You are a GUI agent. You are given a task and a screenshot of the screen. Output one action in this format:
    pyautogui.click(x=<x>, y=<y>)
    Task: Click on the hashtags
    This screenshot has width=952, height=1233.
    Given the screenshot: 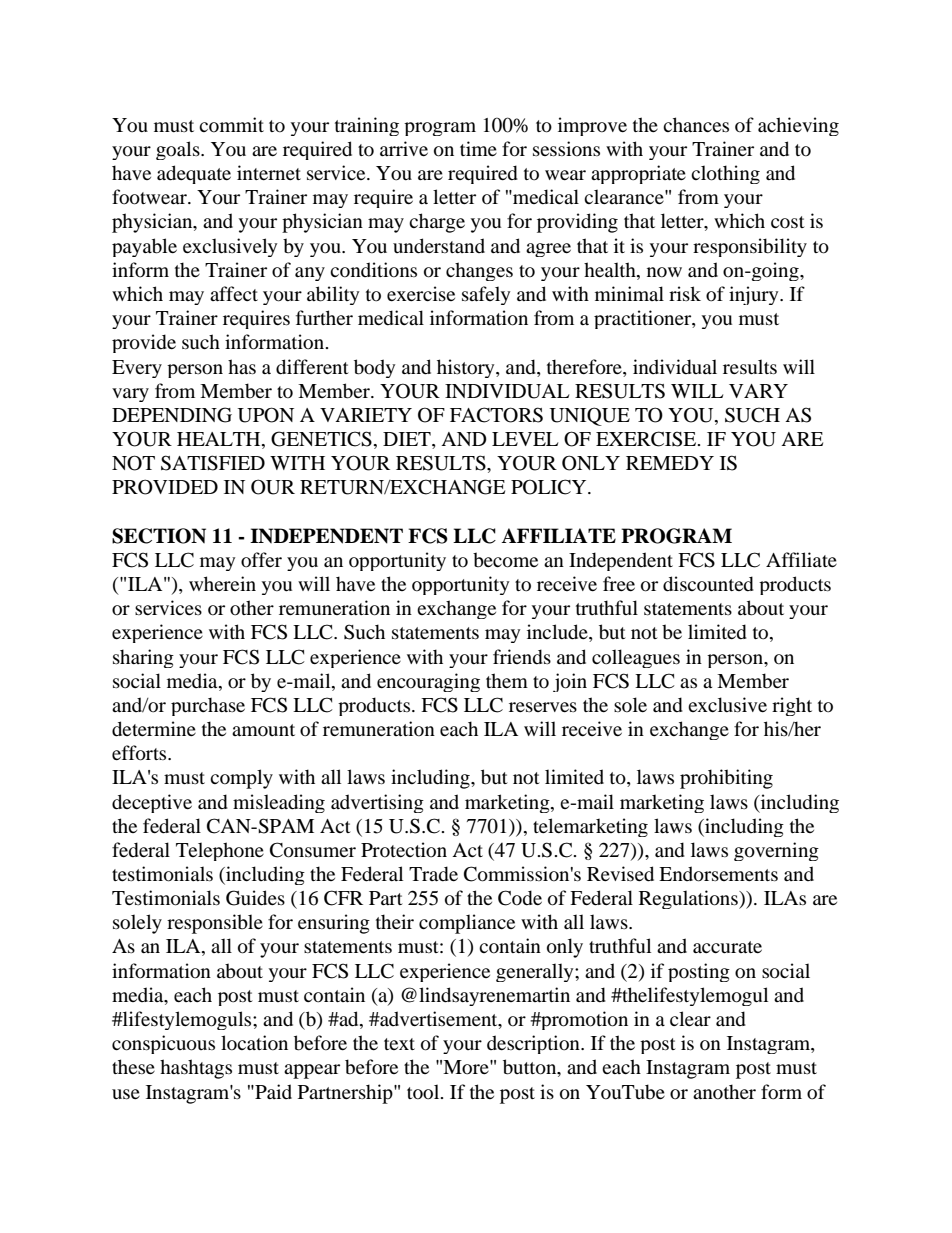 What is the action you would take?
    pyautogui.click(x=196, y=1069)
